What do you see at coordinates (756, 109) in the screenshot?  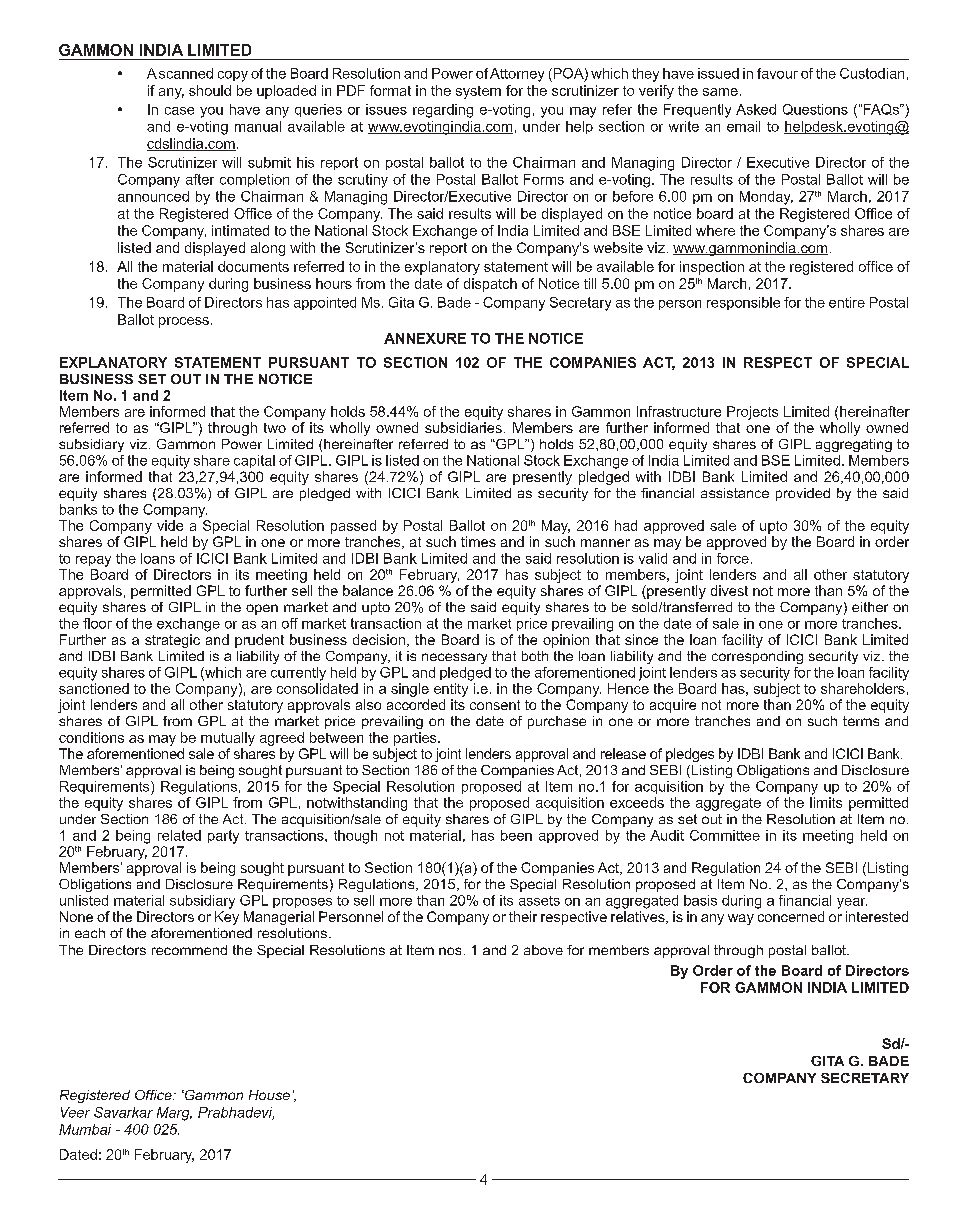 I see `Asked` at bounding box center [756, 109].
